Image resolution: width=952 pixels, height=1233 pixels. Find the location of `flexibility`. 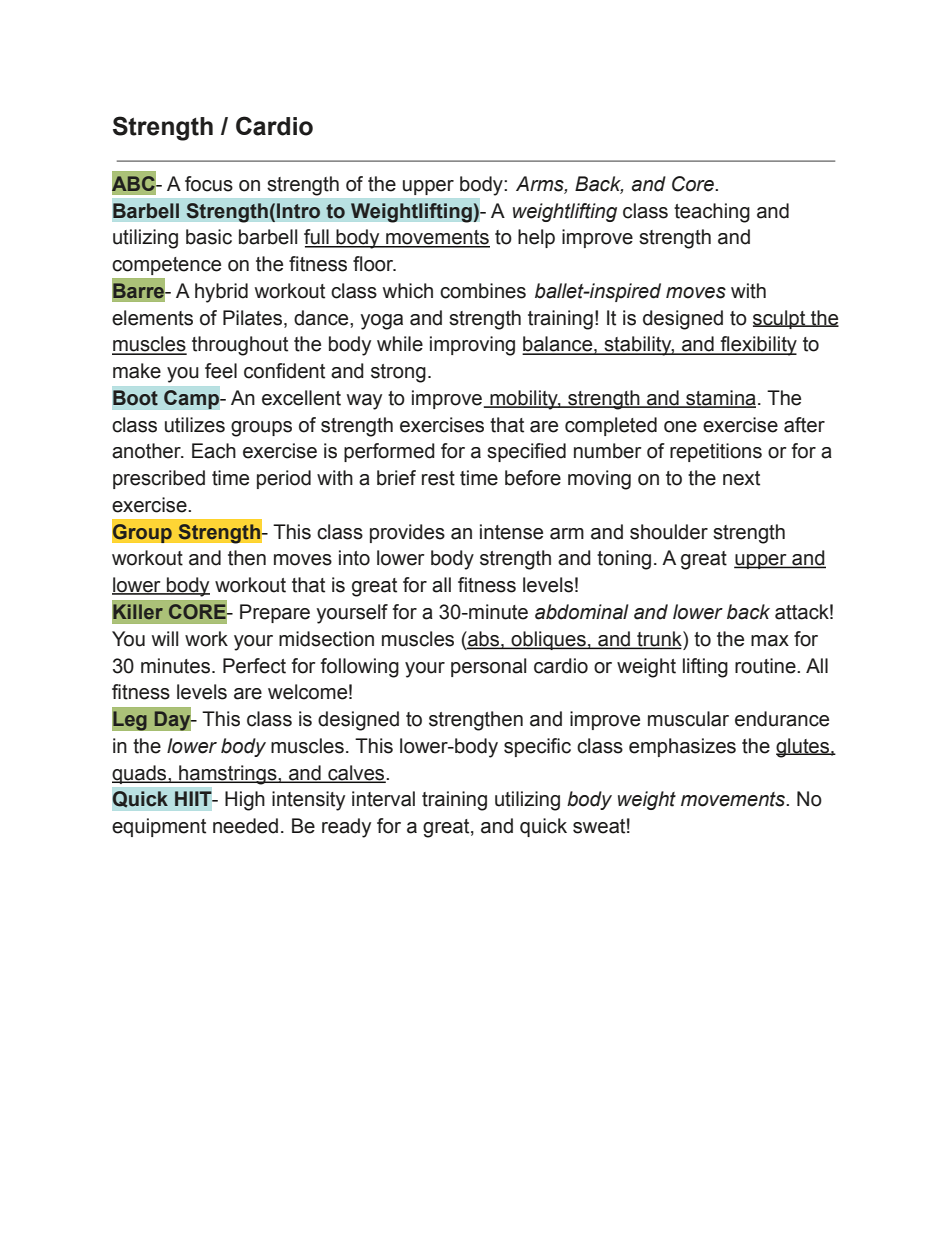

flexibility is located at coordinates (757, 346).
